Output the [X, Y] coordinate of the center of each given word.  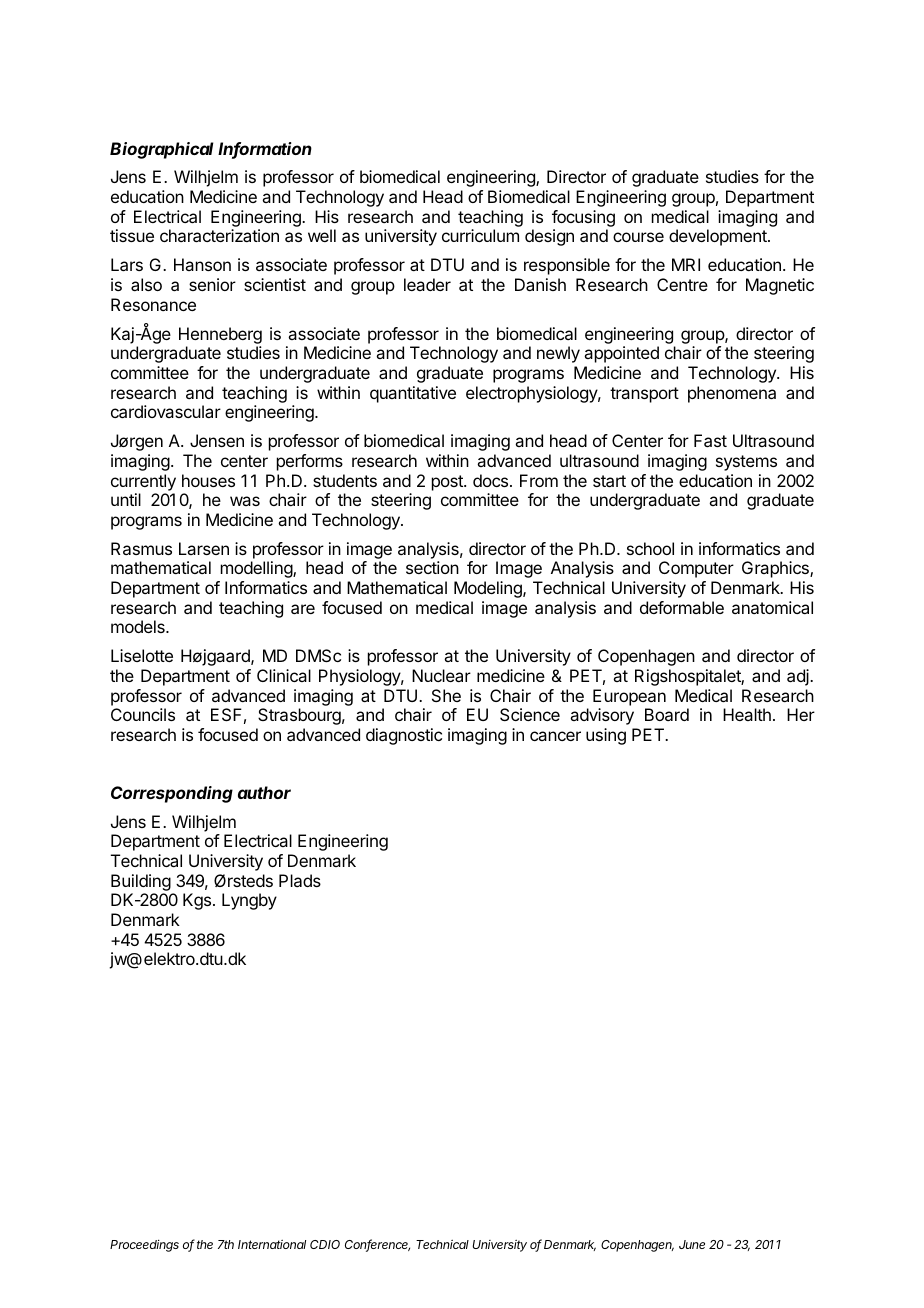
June [692, 1244]
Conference [377, 1245]
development [719, 237]
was [245, 501]
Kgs [198, 901]
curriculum [480, 235]
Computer [696, 569]
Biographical [161, 150]
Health [747, 714]
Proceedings [144, 1246]
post [448, 483]
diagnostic [404, 736]
